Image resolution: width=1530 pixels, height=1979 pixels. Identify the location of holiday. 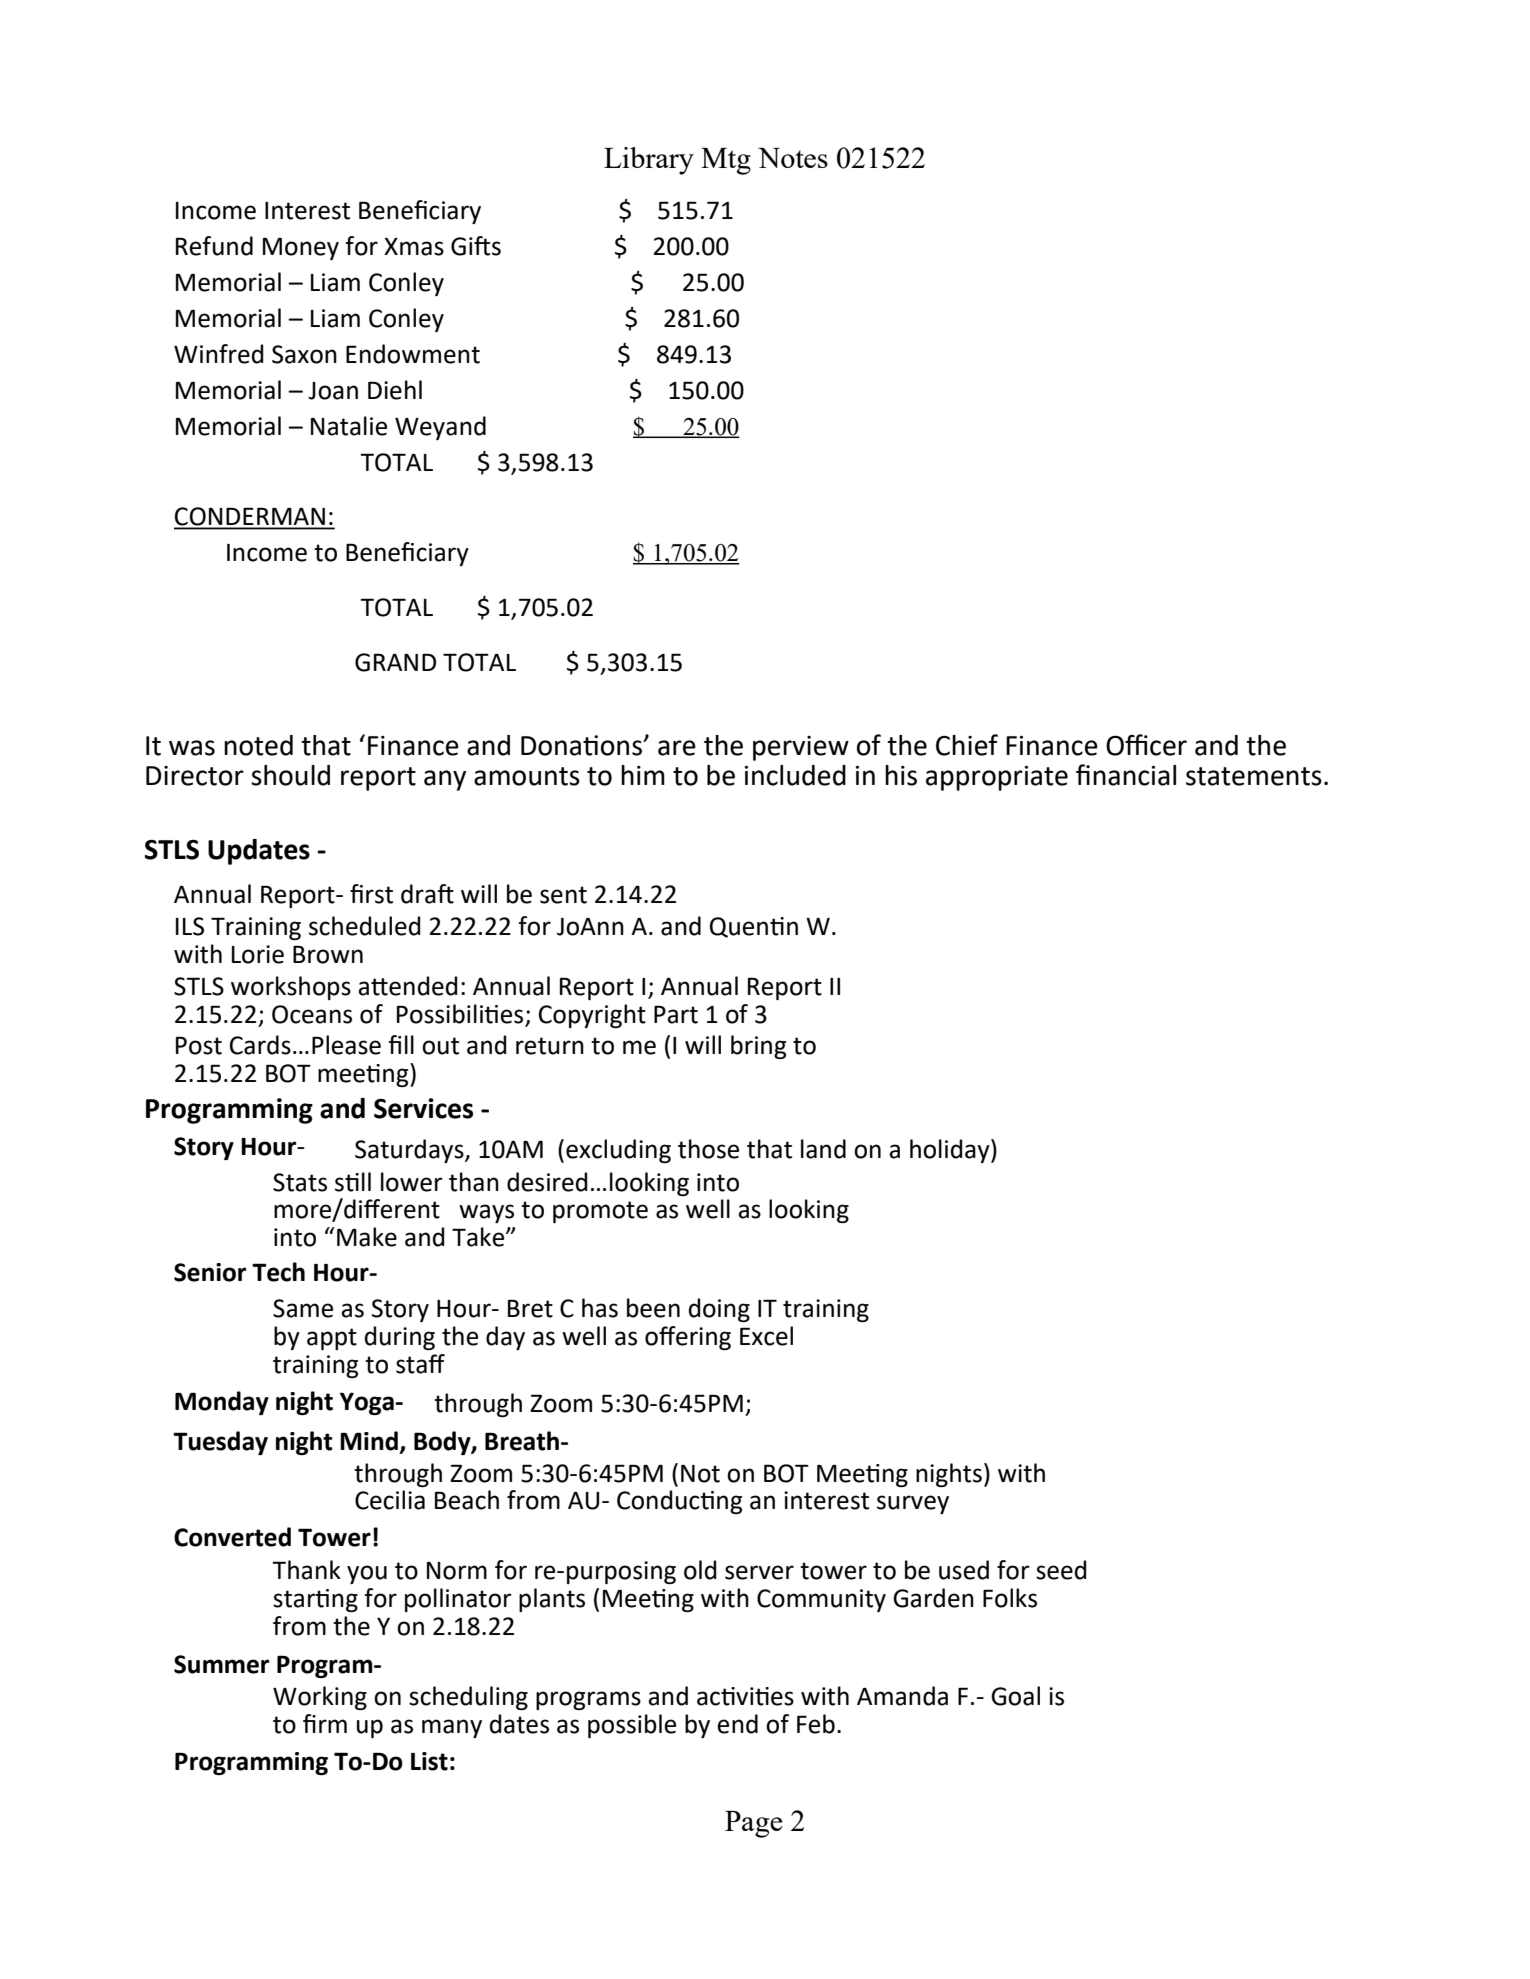
(951, 1151).
